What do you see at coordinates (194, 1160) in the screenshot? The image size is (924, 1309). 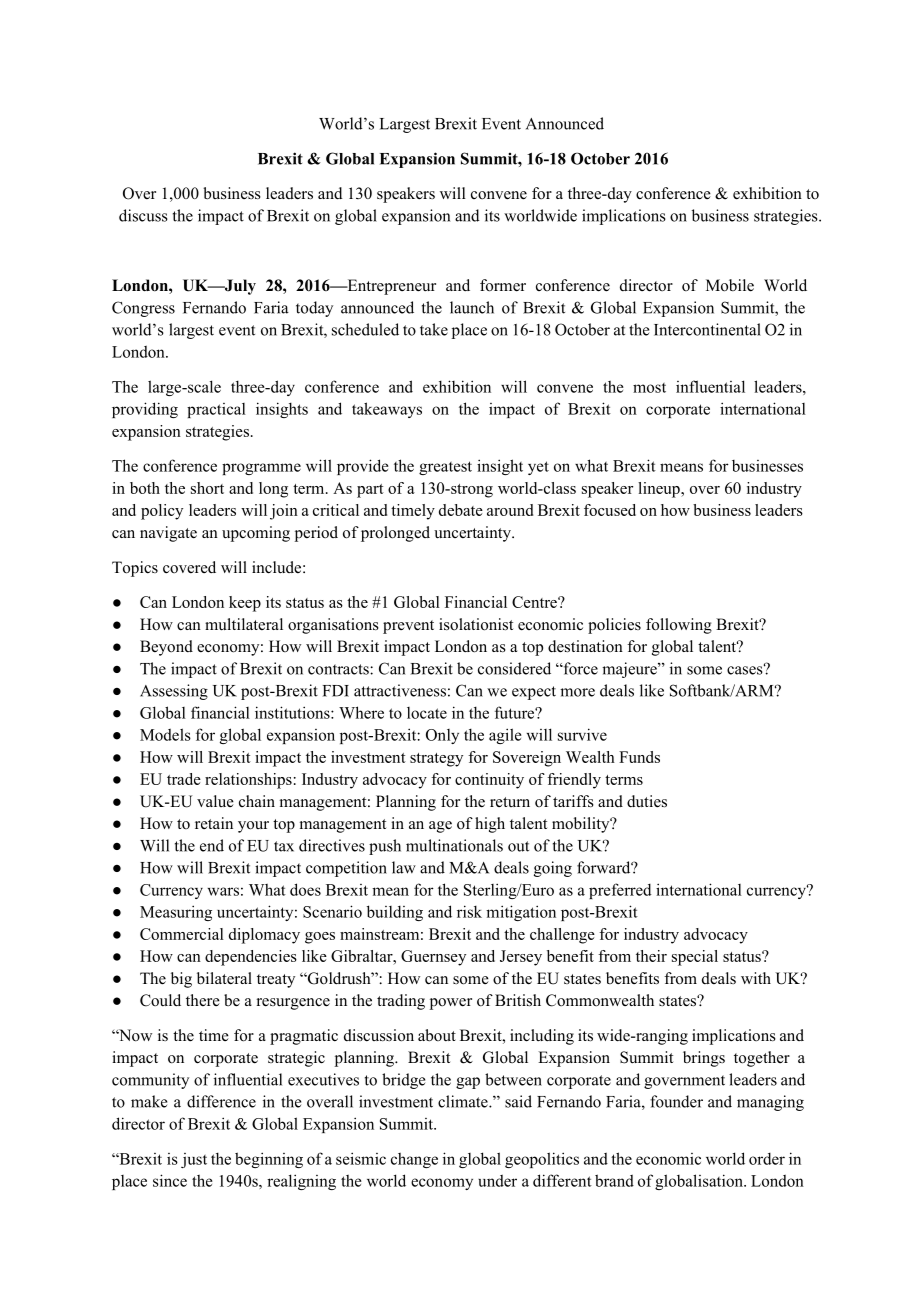 I see `just` at bounding box center [194, 1160].
